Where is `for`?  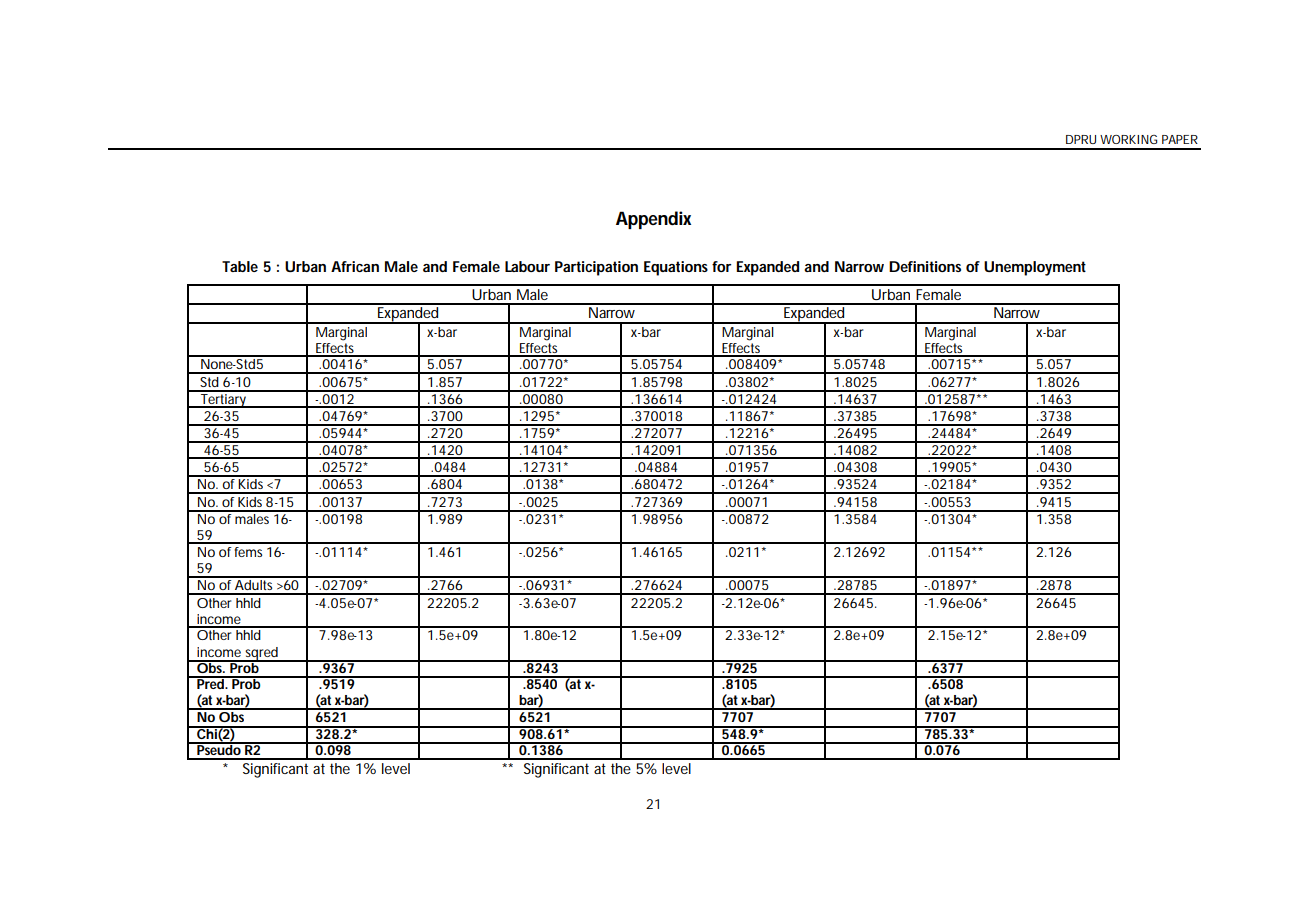 for is located at coordinates (721, 266).
